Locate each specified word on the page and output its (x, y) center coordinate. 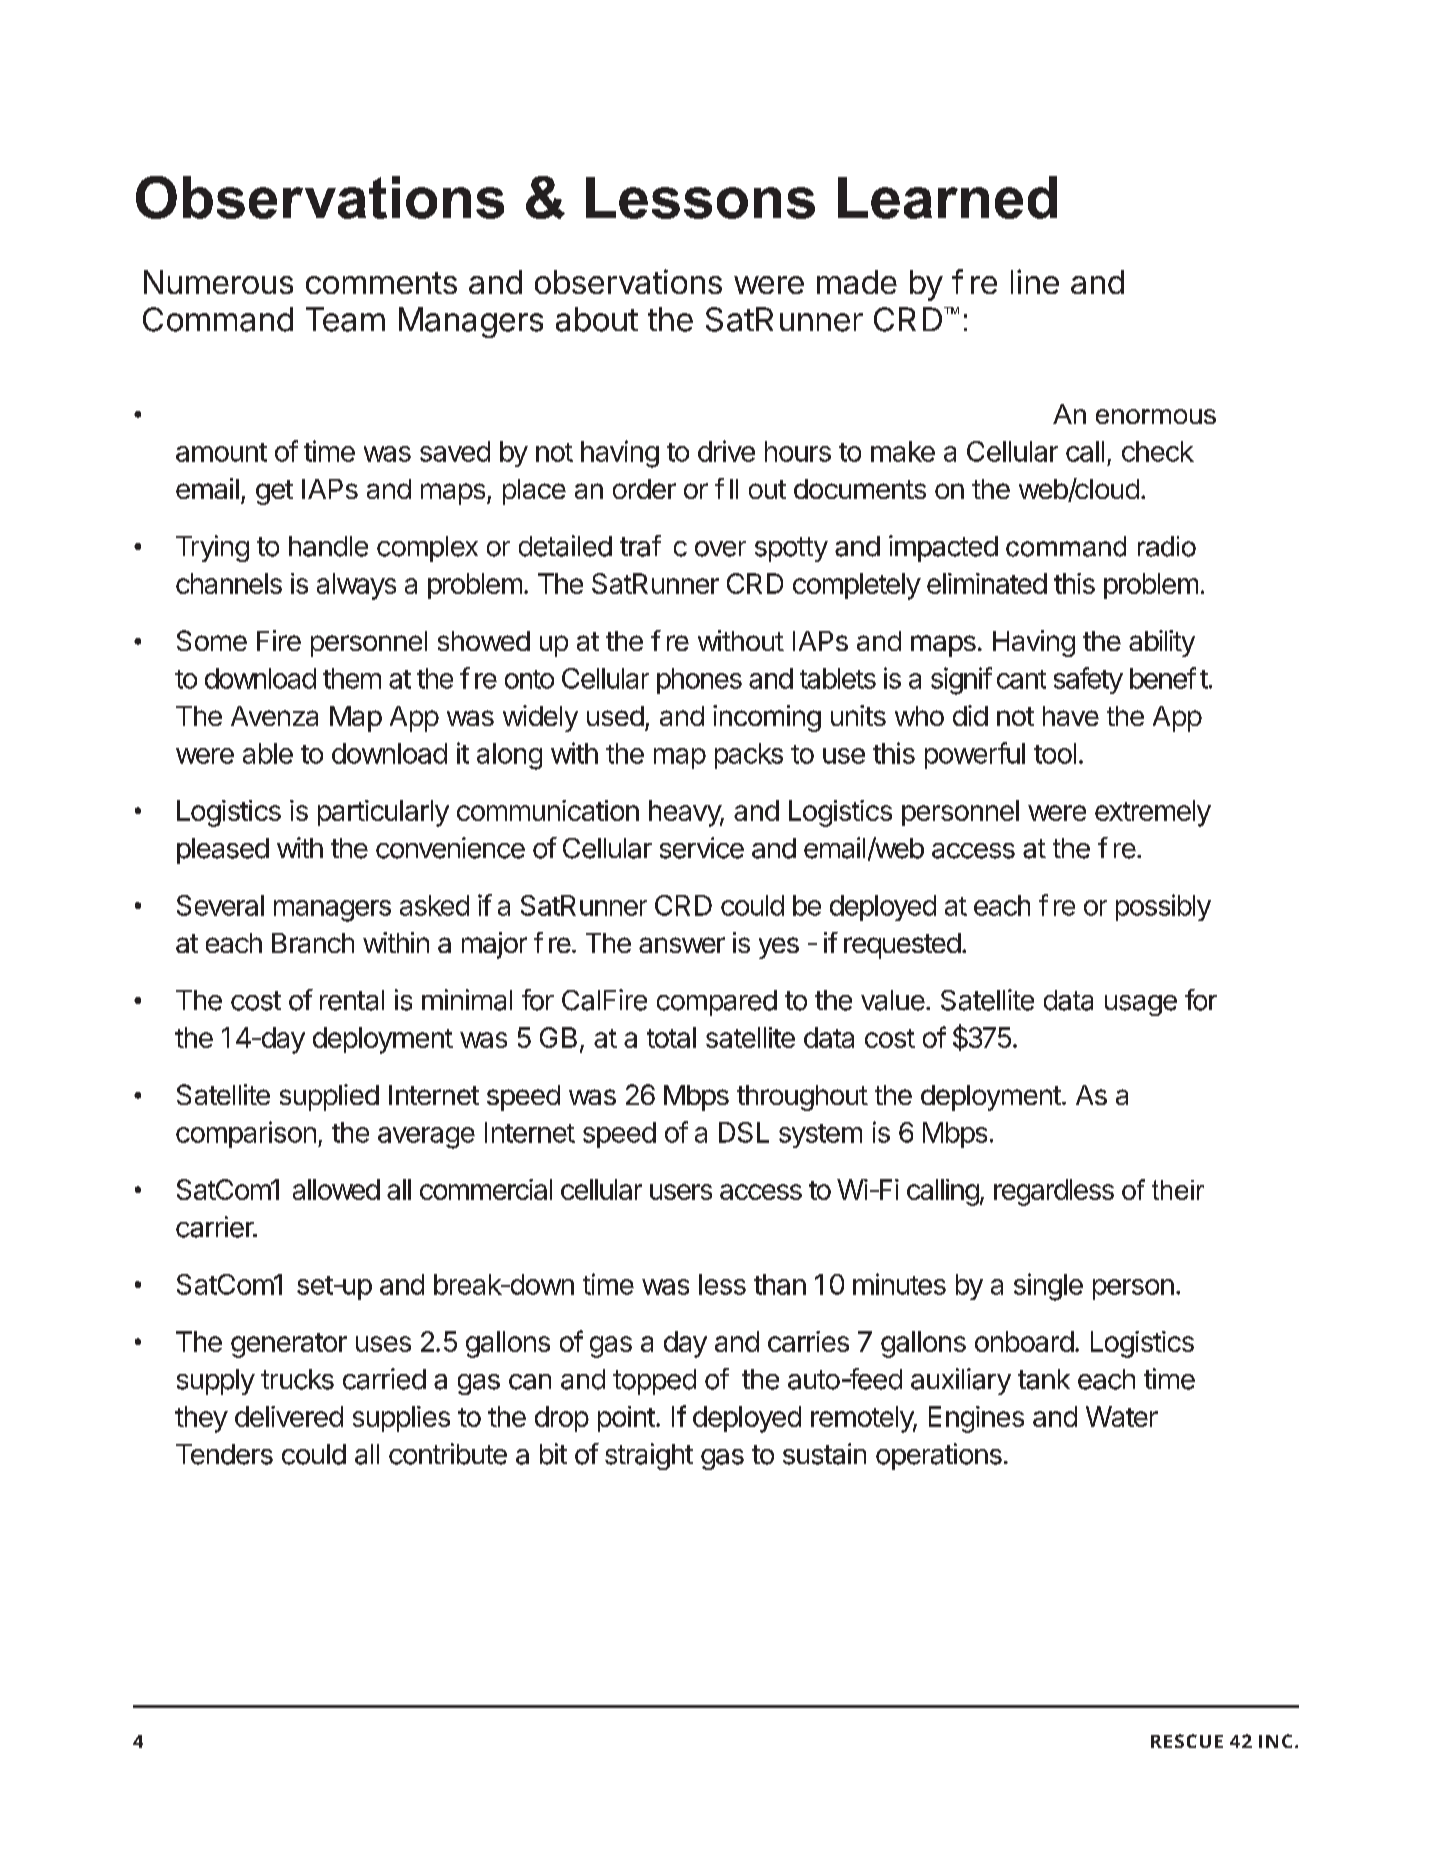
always (356, 586)
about (597, 319)
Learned (947, 197)
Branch (313, 943)
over (720, 549)
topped (654, 1382)
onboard (1024, 1341)
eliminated (987, 583)
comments (381, 283)
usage (1141, 1005)
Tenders (224, 1454)
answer (682, 945)
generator (289, 1345)
